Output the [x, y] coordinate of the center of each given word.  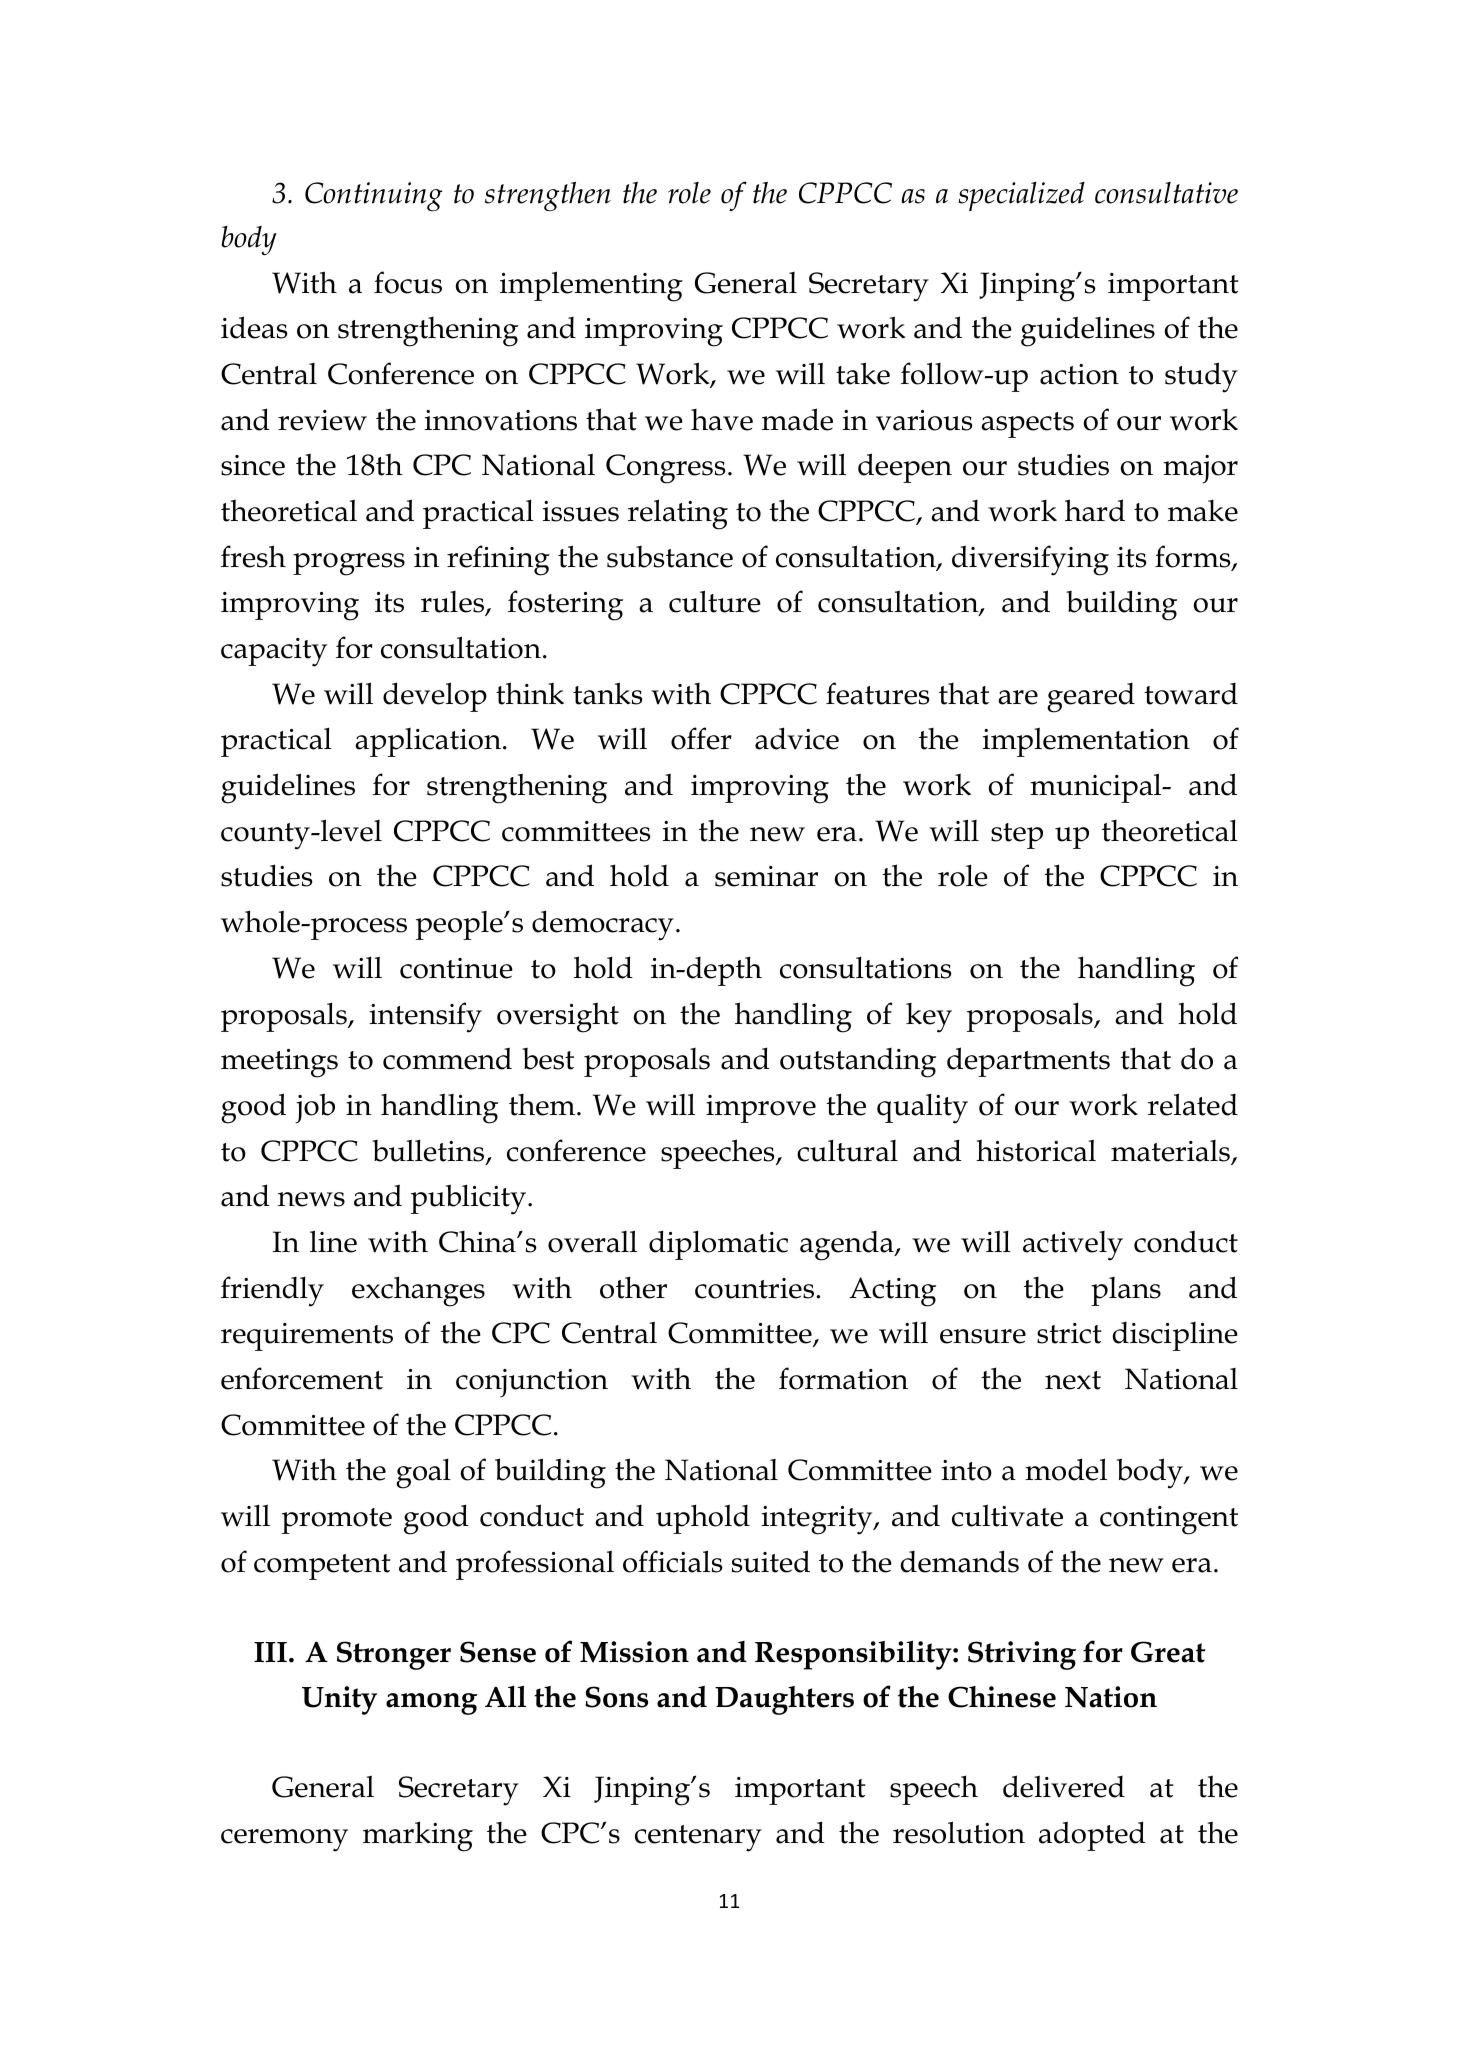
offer [701, 738]
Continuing [373, 197]
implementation [1086, 742]
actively [1073, 1246]
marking [418, 1836]
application [429, 742]
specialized [1021, 196]
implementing [591, 286]
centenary [698, 1838]
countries [756, 1288]
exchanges [418, 1291]
